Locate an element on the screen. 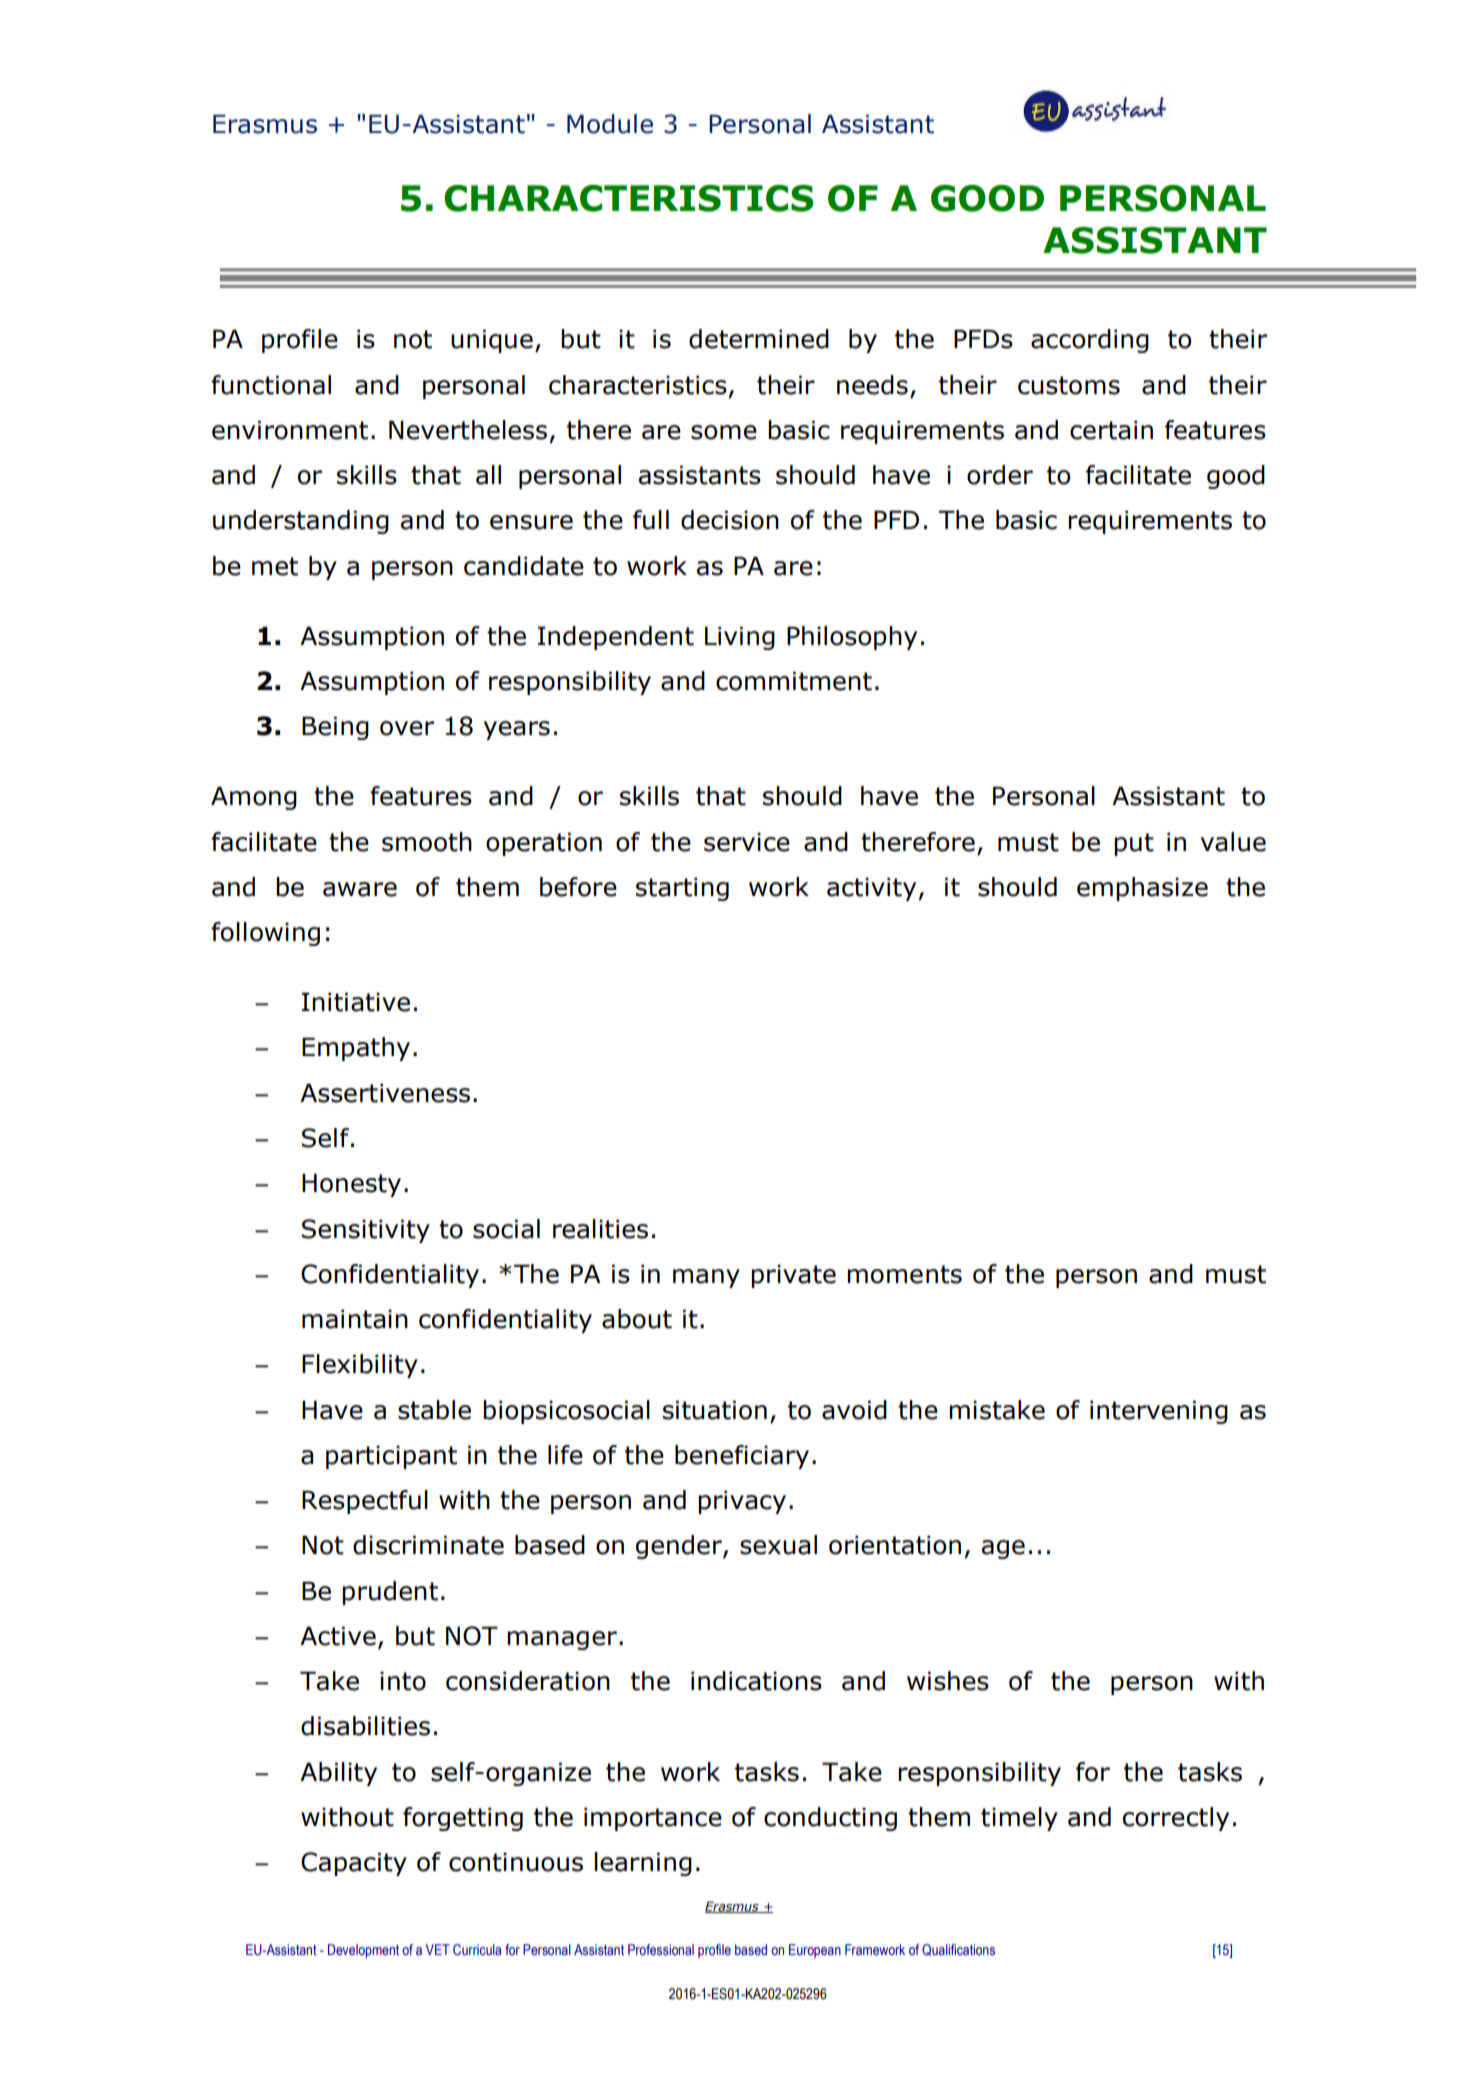 This screenshot has height=2090, width=1478. unique is located at coordinates (492, 341).
